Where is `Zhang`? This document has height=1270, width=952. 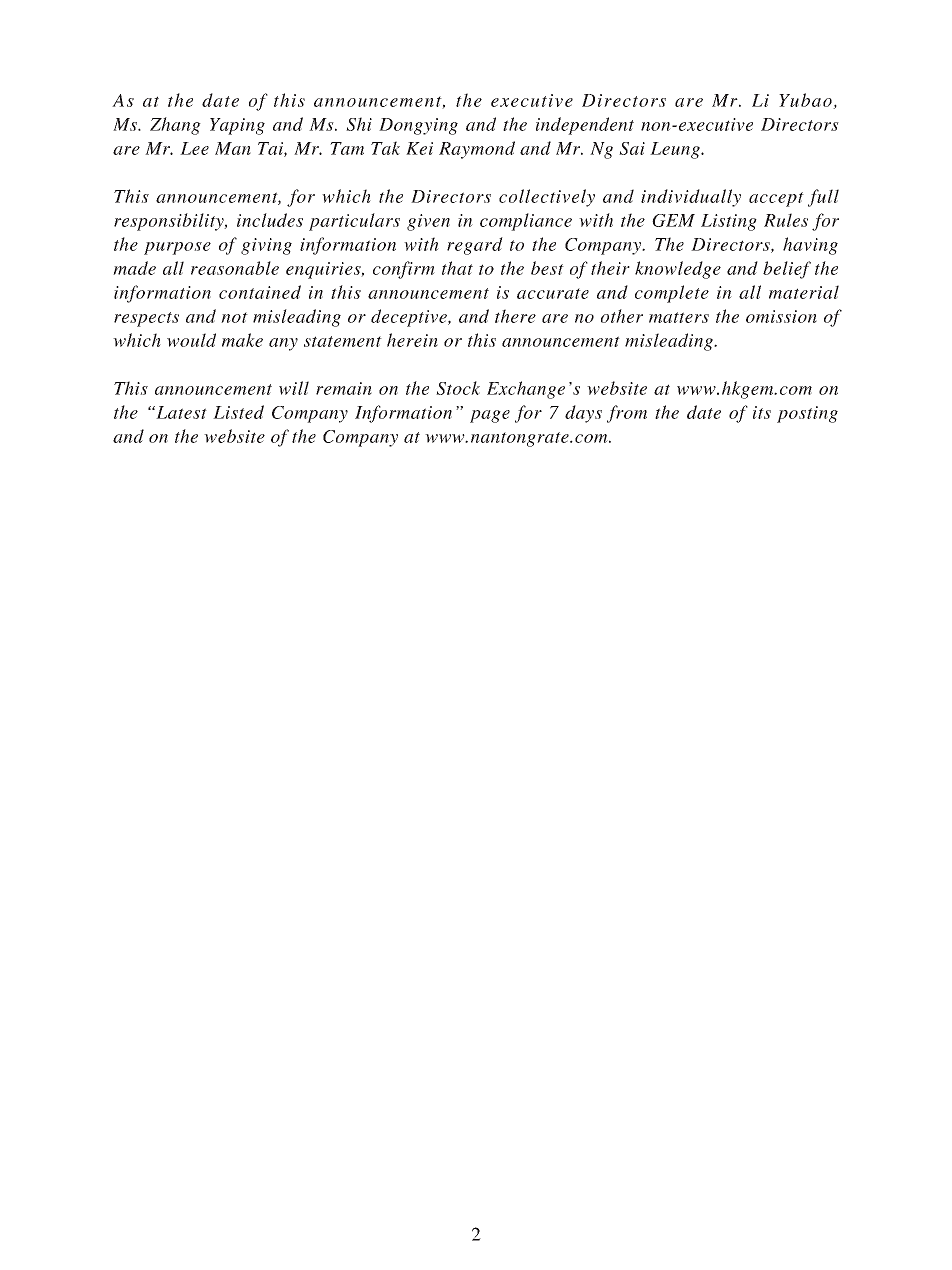
Zhang is located at coordinates (175, 126).
